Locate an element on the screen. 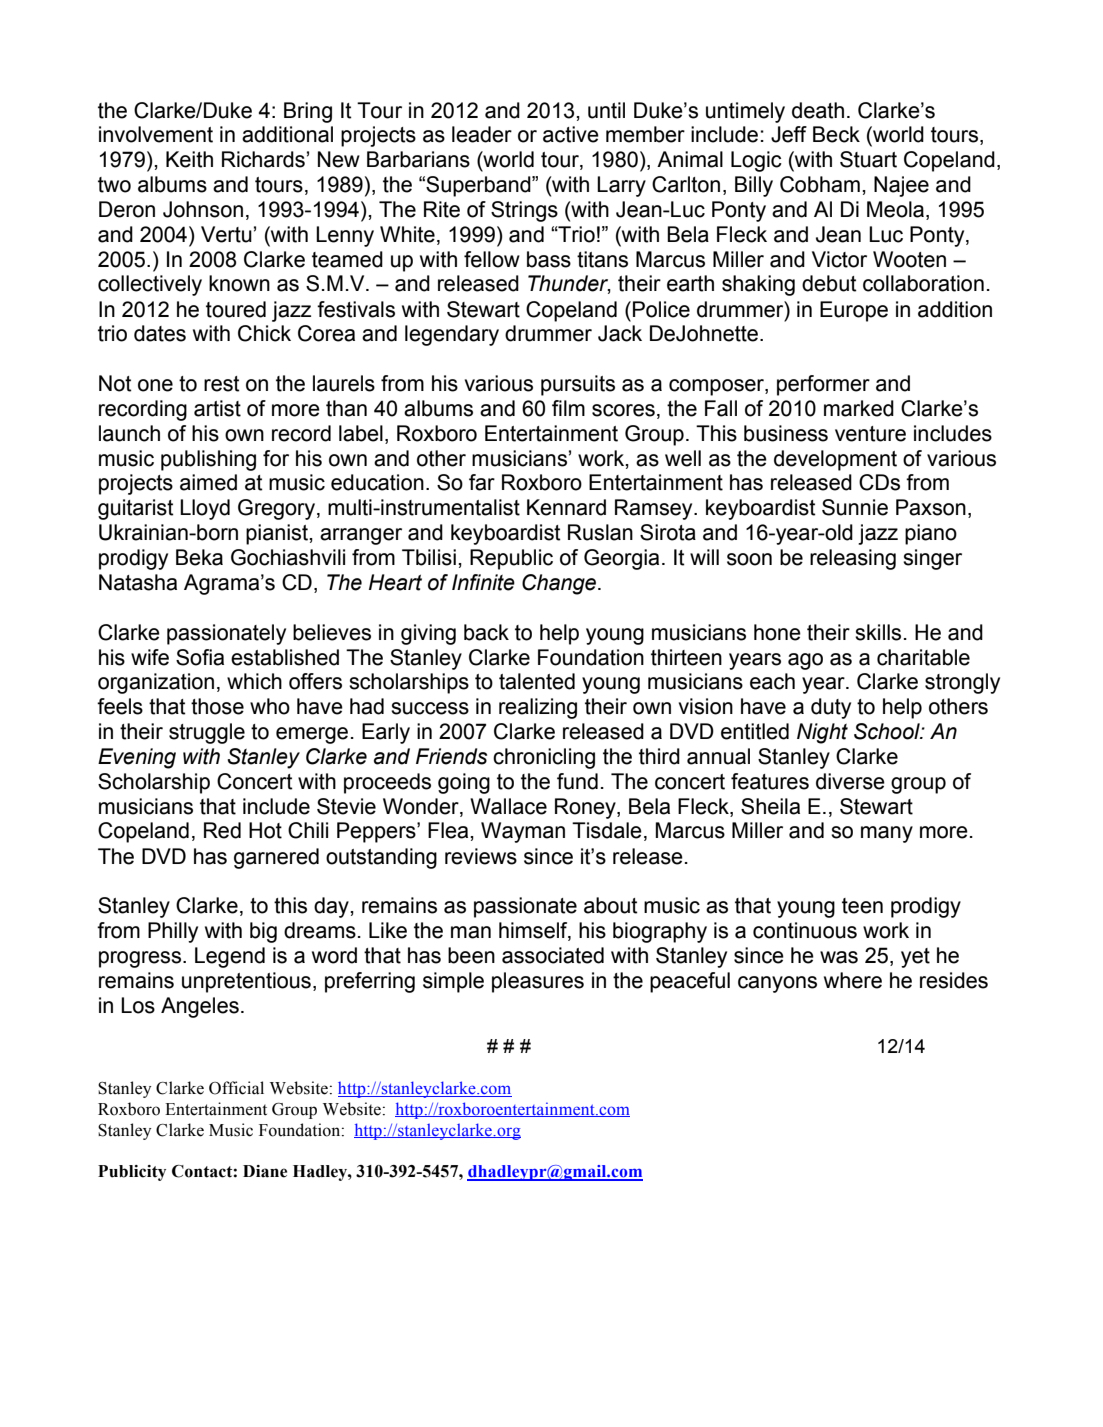 This screenshot has width=1103, height=1427. Keith is located at coordinates (189, 159).
